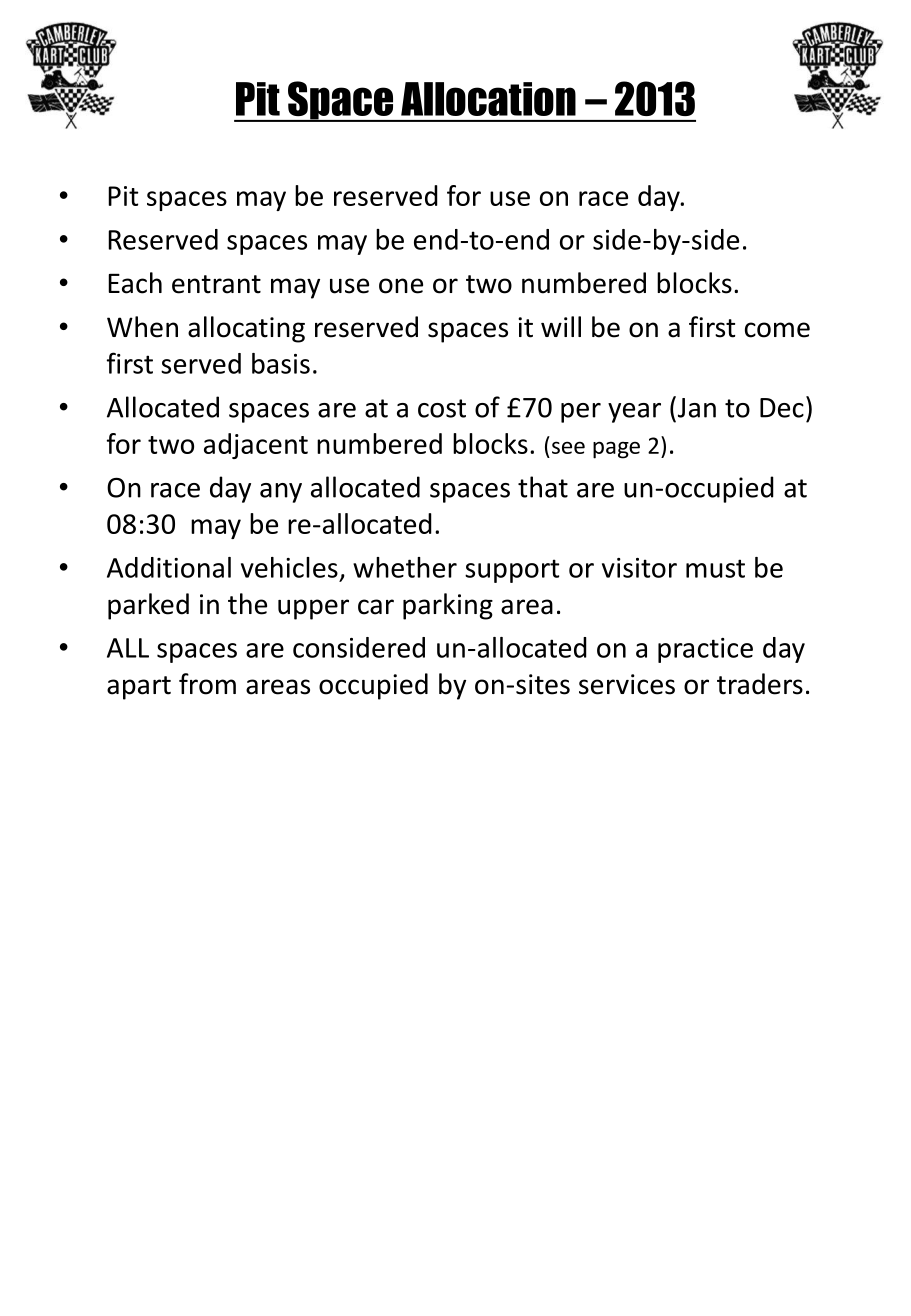 This page has height=1316, width=911. I want to click on from, so click(207, 684).
